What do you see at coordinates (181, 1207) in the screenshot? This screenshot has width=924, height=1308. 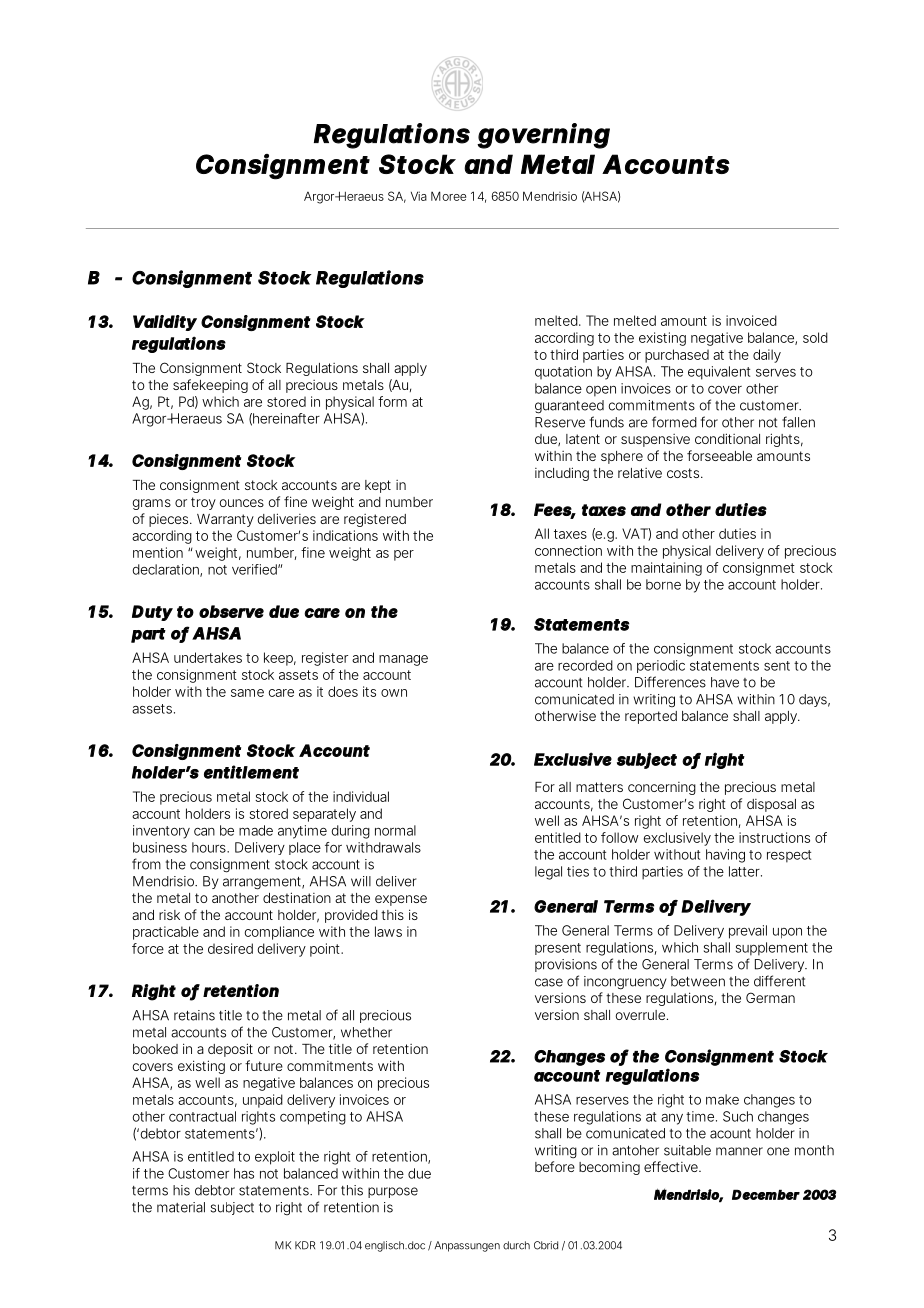 I see `material` at bounding box center [181, 1207].
